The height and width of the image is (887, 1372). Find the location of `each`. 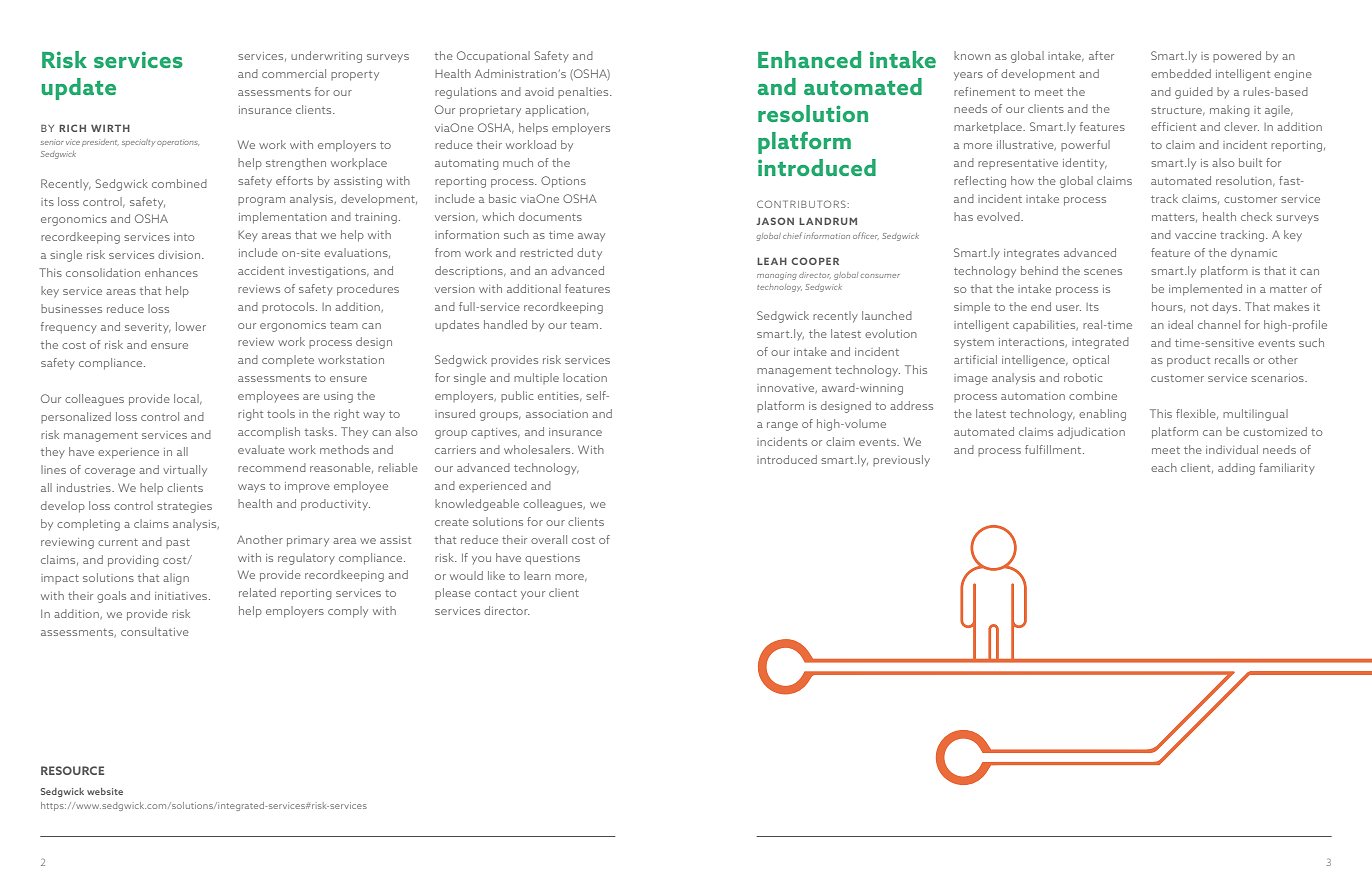

each is located at coordinates (1164, 467).
